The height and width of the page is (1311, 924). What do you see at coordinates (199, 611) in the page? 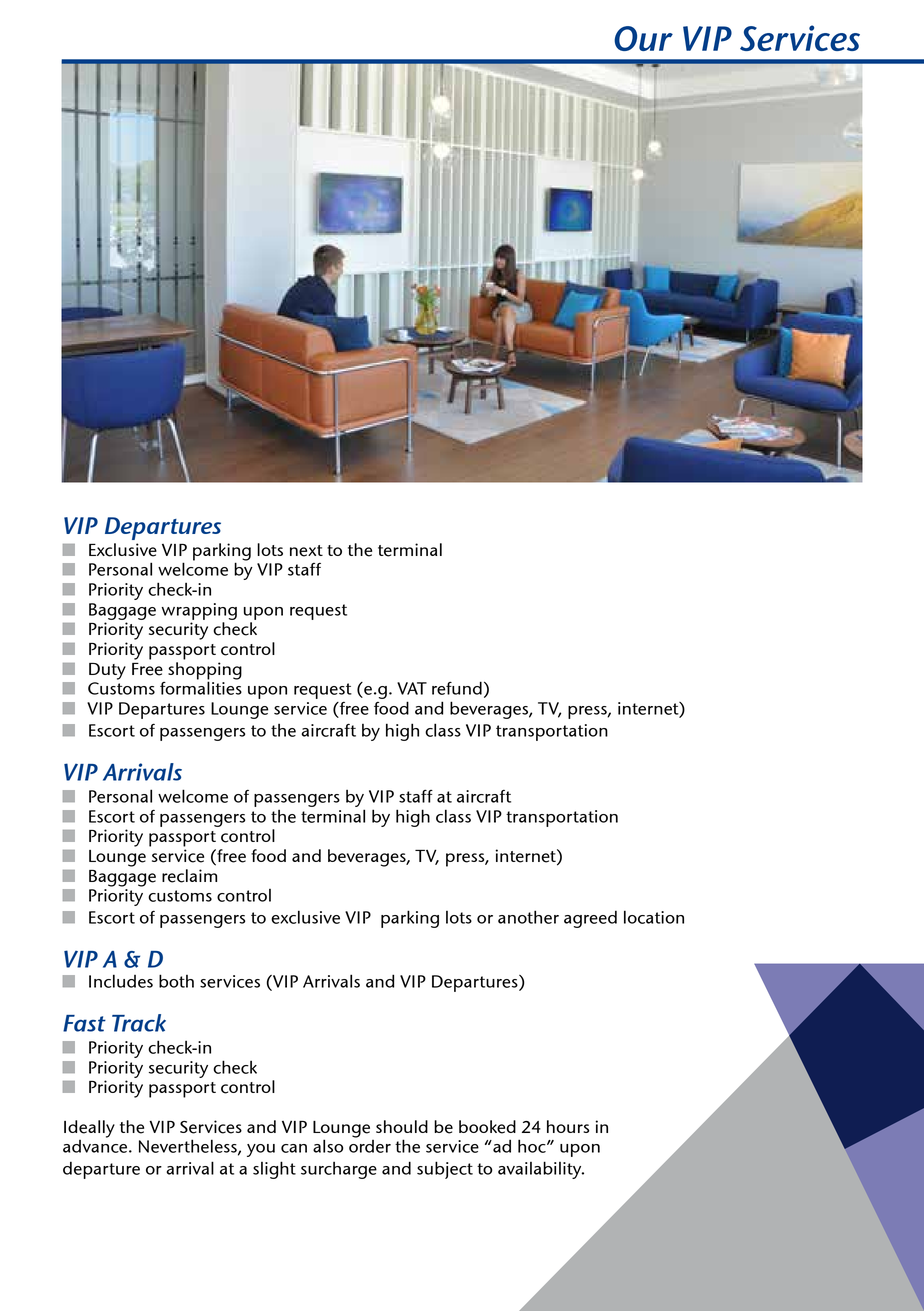
I see `wrapping` at bounding box center [199, 611].
